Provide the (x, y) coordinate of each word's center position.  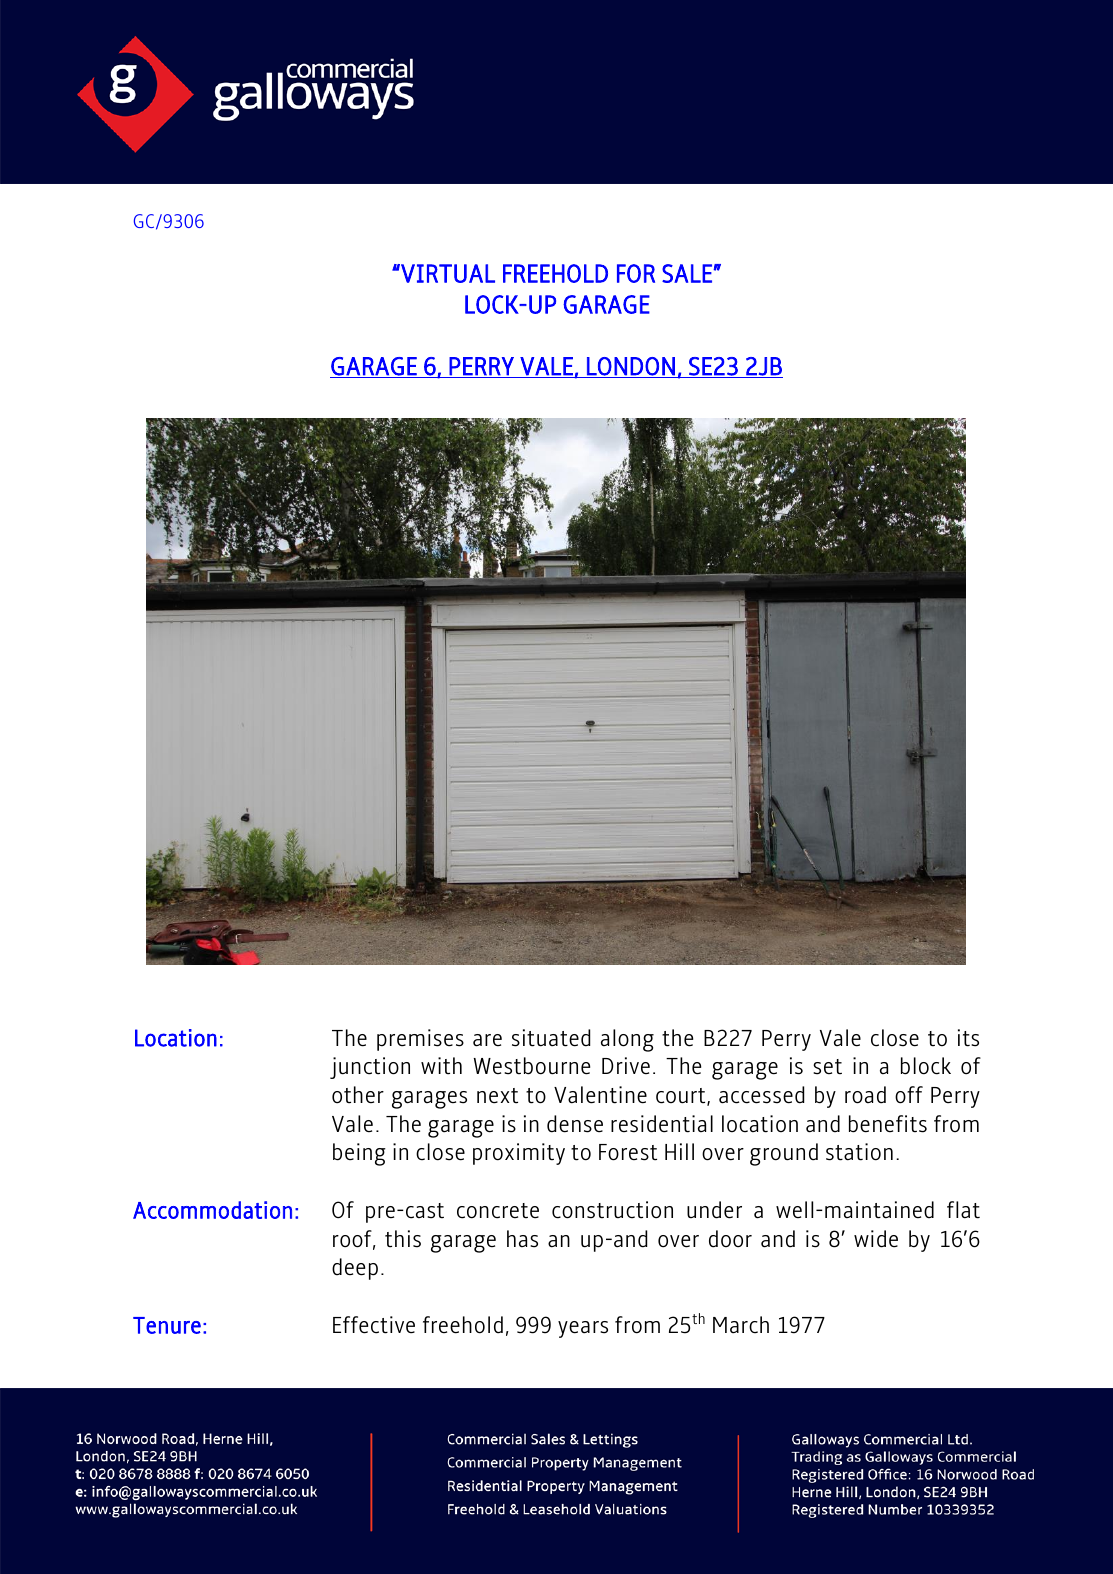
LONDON (631, 367)
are (487, 1040)
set (827, 1067)
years (583, 1329)
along (627, 1040)
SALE (688, 273)
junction (370, 1068)
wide (876, 1239)
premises (420, 1040)
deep (355, 1269)
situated (551, 1038)
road (865, 1095)
